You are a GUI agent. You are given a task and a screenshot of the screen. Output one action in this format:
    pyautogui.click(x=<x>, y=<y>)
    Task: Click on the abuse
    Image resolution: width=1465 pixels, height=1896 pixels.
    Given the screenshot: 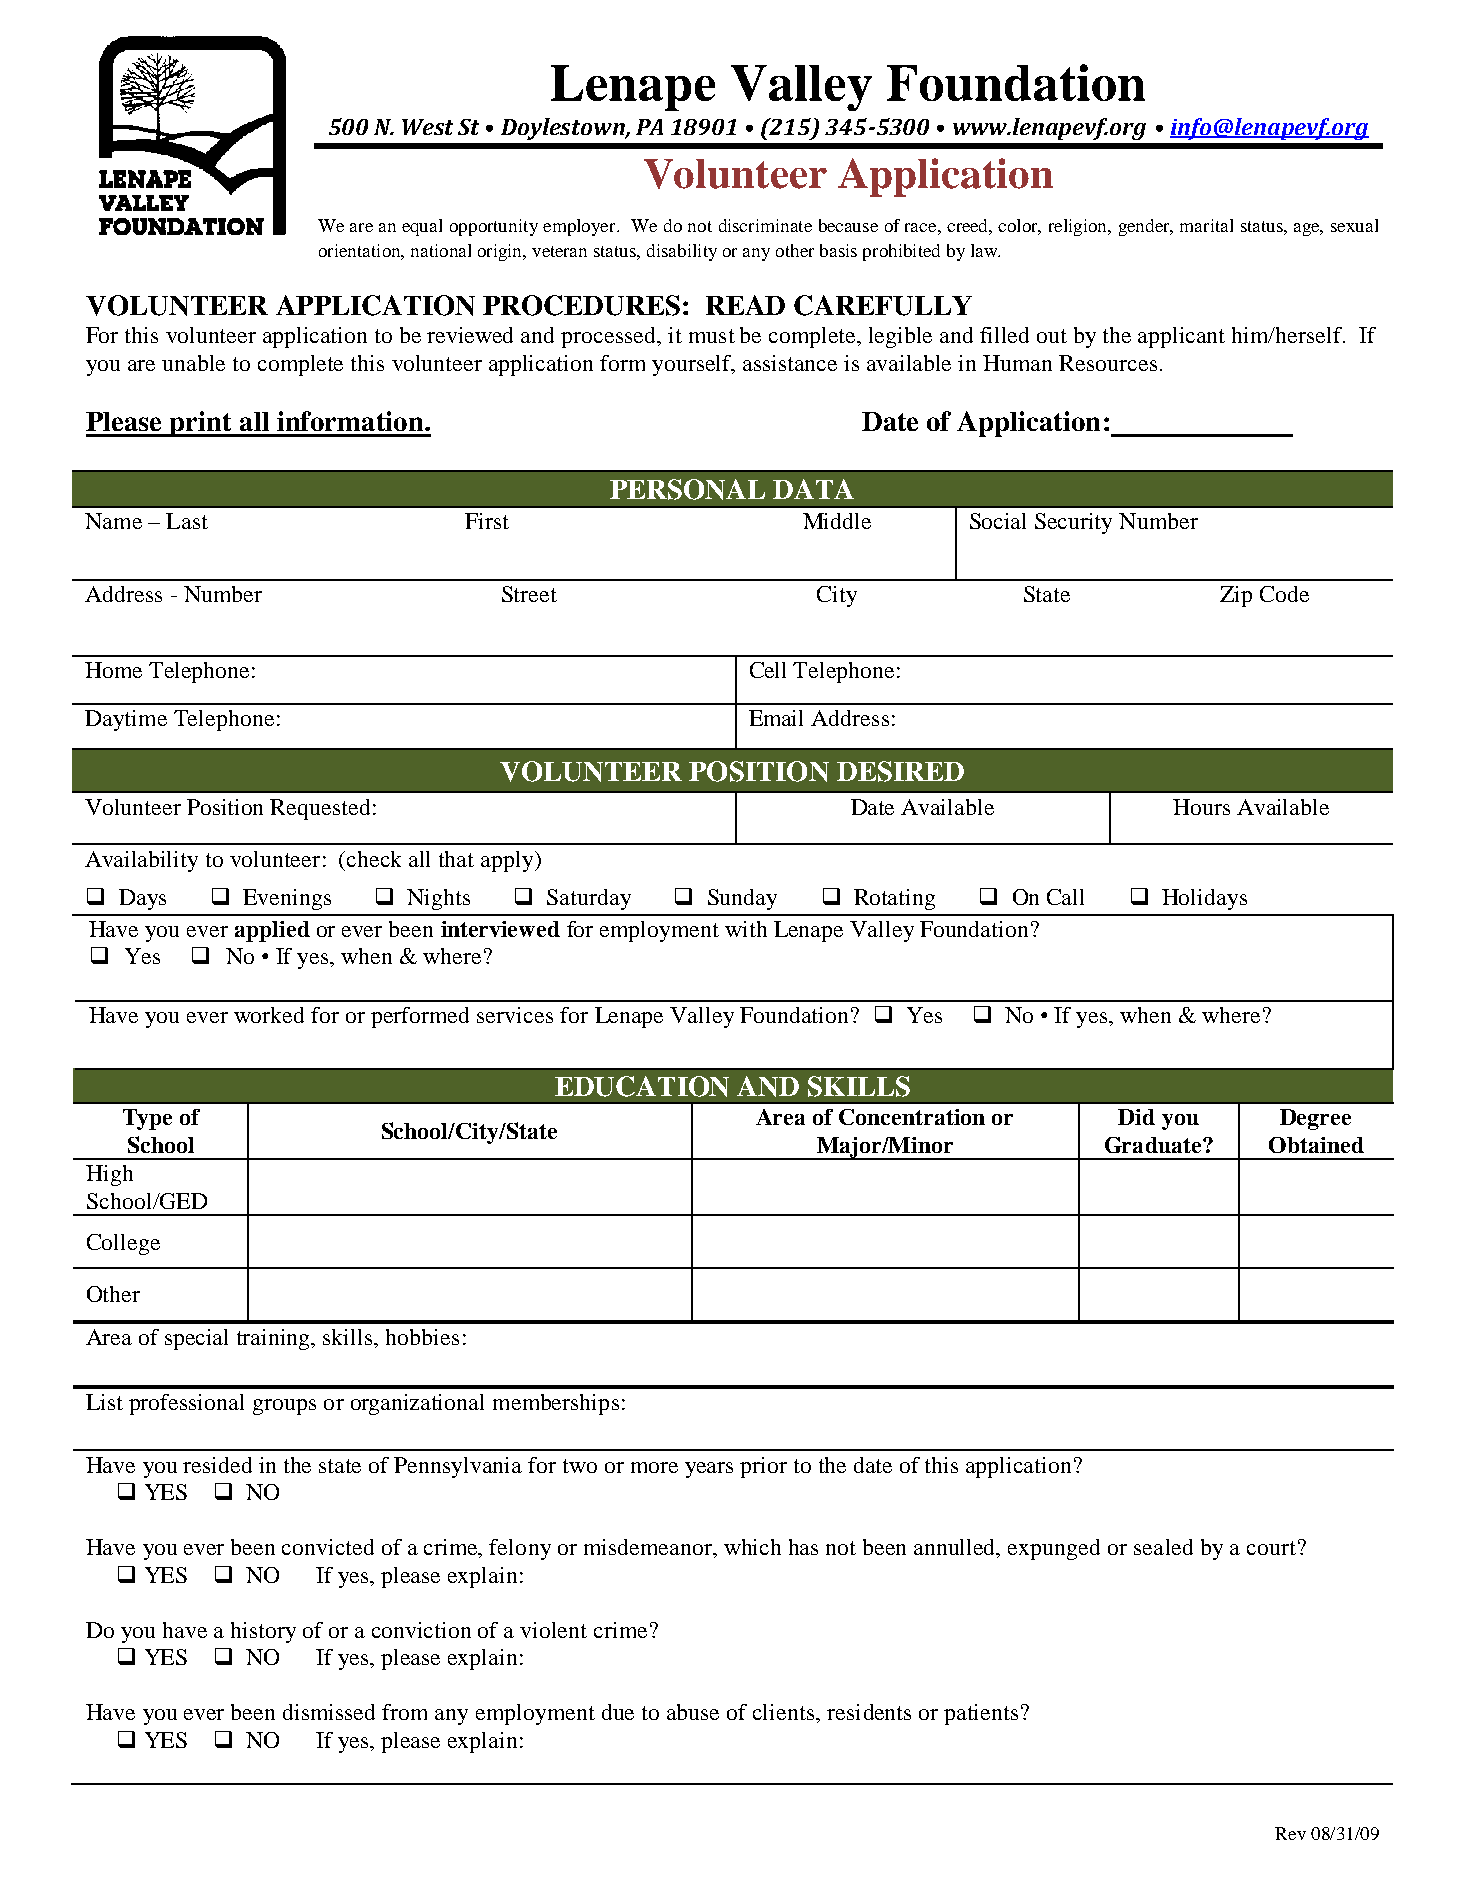 What is the action you would take?
    pyautogui.click(x=693, y=1712)
